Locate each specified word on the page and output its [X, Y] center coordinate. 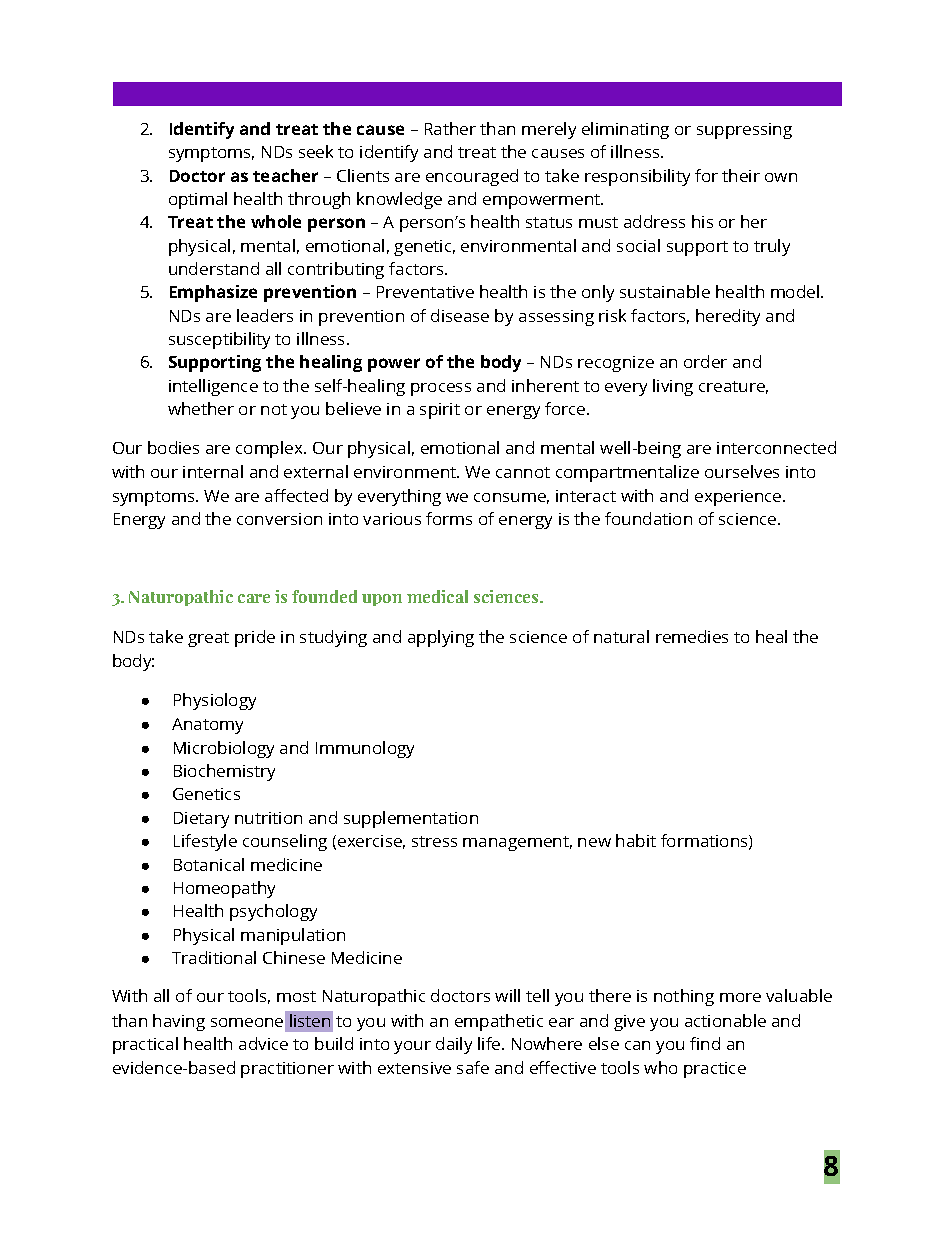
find [705, 1043]
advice [263, 1043]
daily [454, 1045]
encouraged [472, 177]
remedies [692, 636]
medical [437, 596]
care [254, 598]
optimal [198, 200]
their [741, 175]
